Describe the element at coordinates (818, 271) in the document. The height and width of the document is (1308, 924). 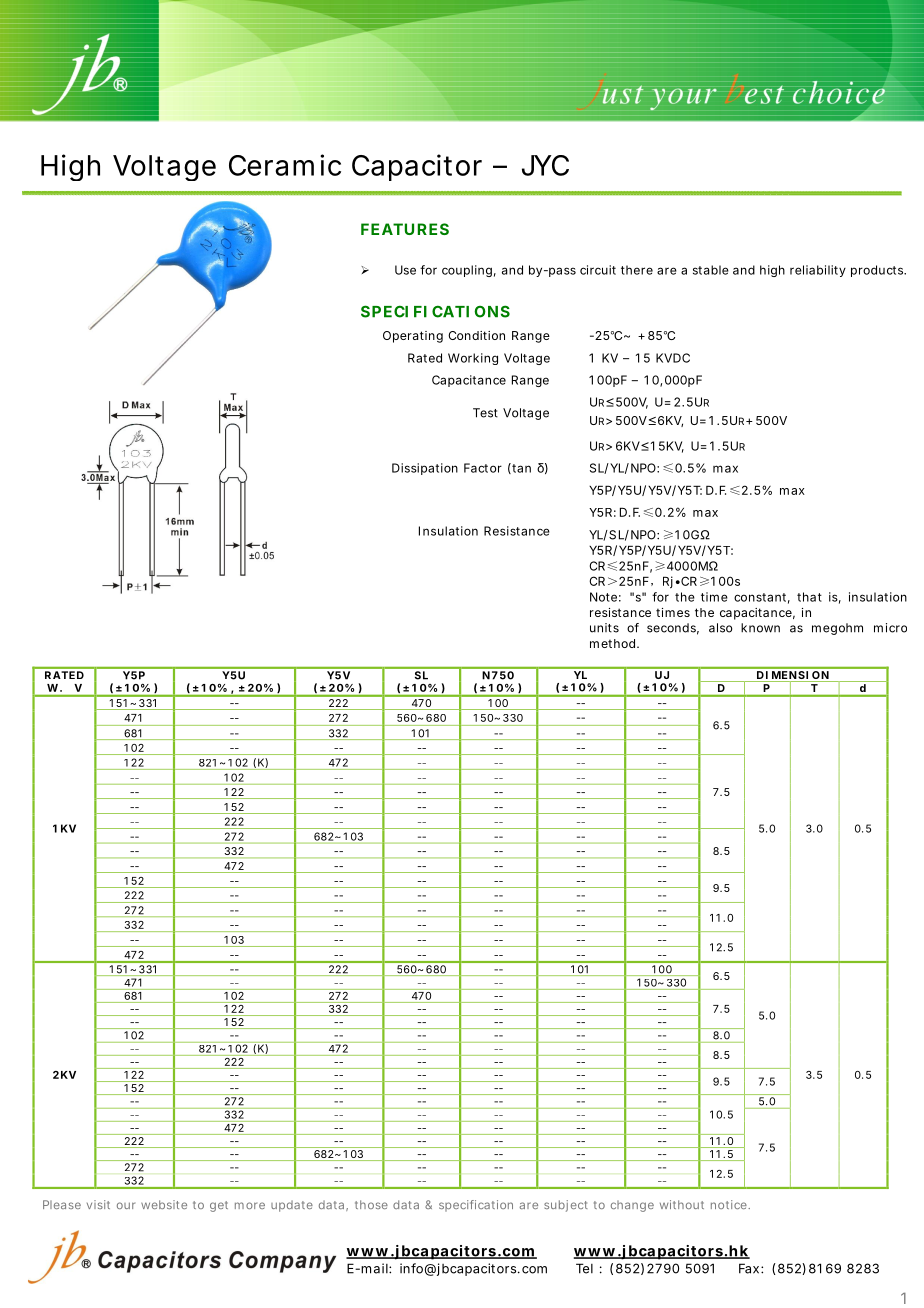
I see `reliability` at that location.
